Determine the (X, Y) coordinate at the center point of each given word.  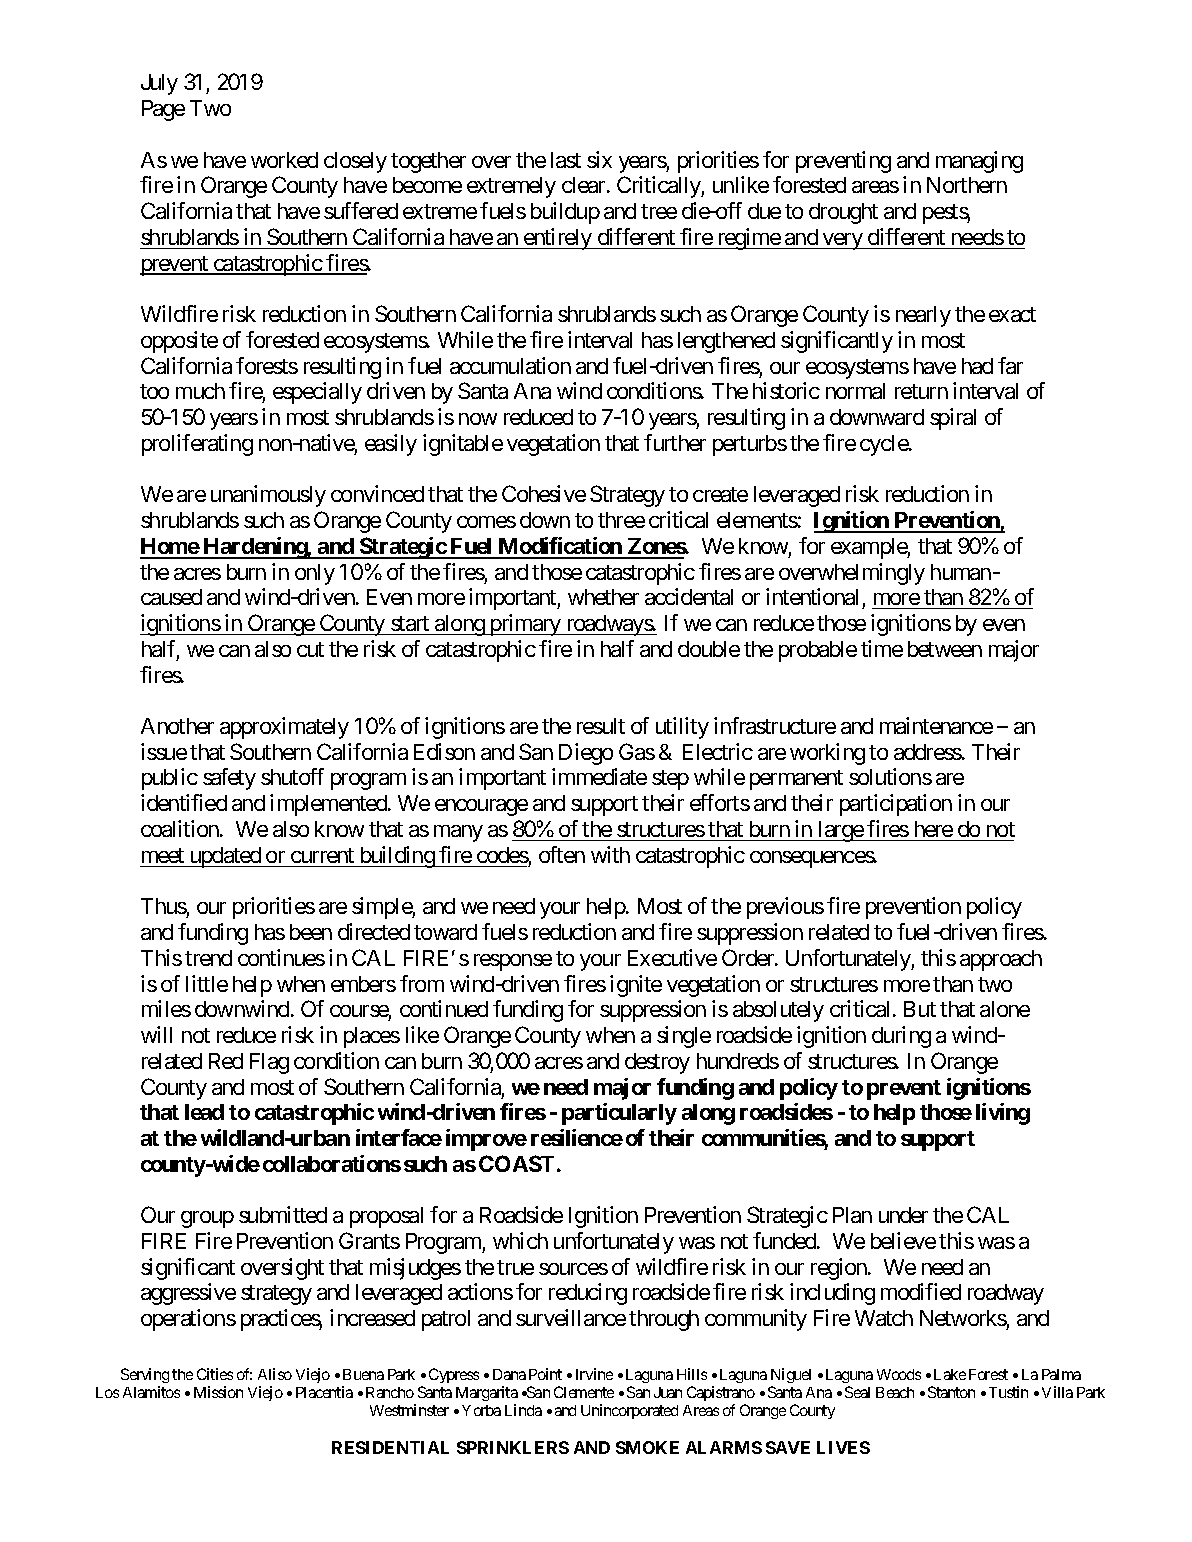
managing (979, 162)
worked (284, 160)
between (945, 649)
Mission (218, 1392)
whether (603, 597)
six (599, 159)
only (315, 574)
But (920, 1009)
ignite (636, 986)
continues (281, 957)
